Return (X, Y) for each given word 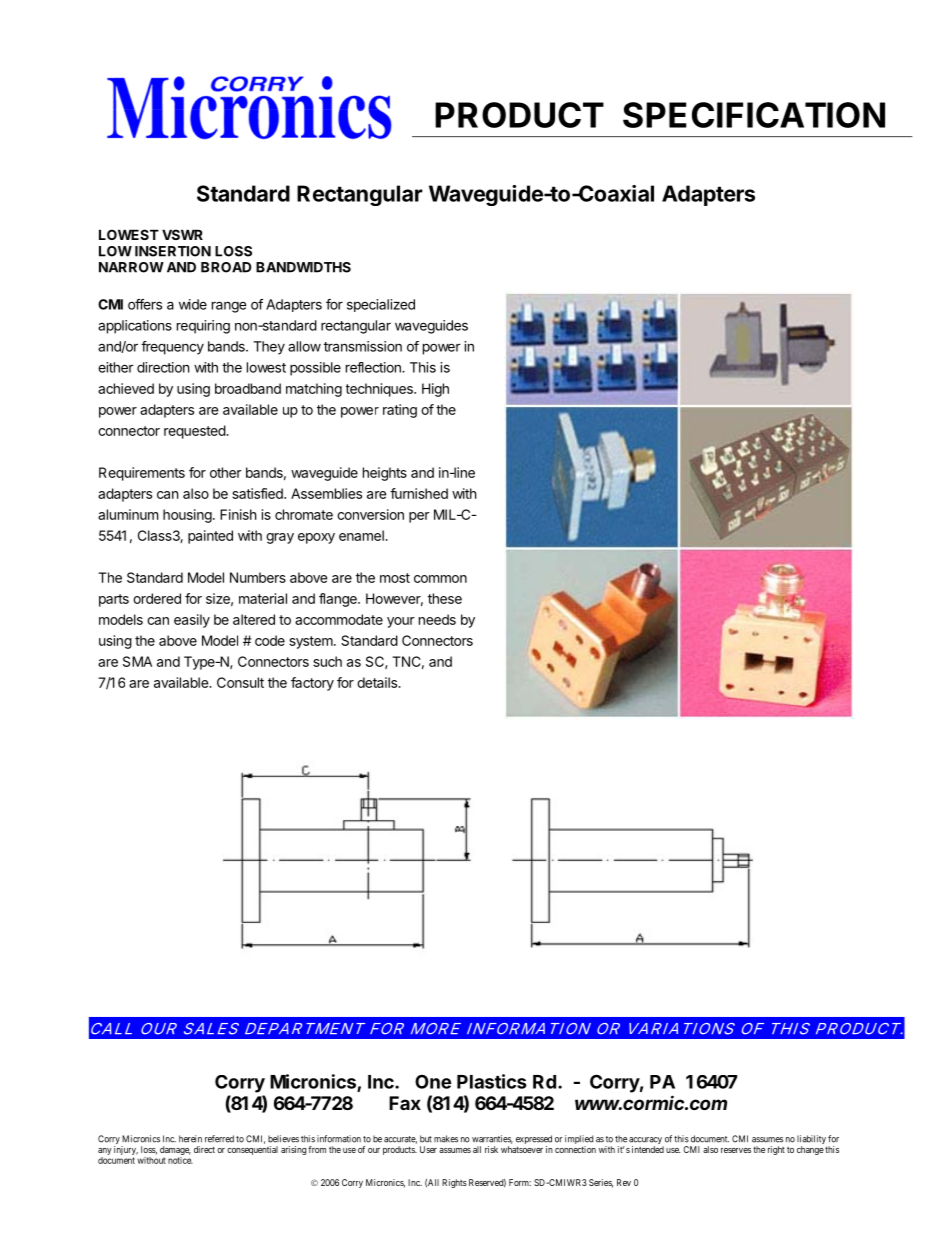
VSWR (182, 234)
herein (190, 1139)
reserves (736, 1150)
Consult (240, 682)
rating (400, 411)
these (445, 598)
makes (446, 1139)
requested (195, 432)
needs (437, 619)
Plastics (492, 1081)
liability (812, 1141)
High (435, 390)
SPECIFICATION (754, 115)
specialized (381, 305)
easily (192, 621)
